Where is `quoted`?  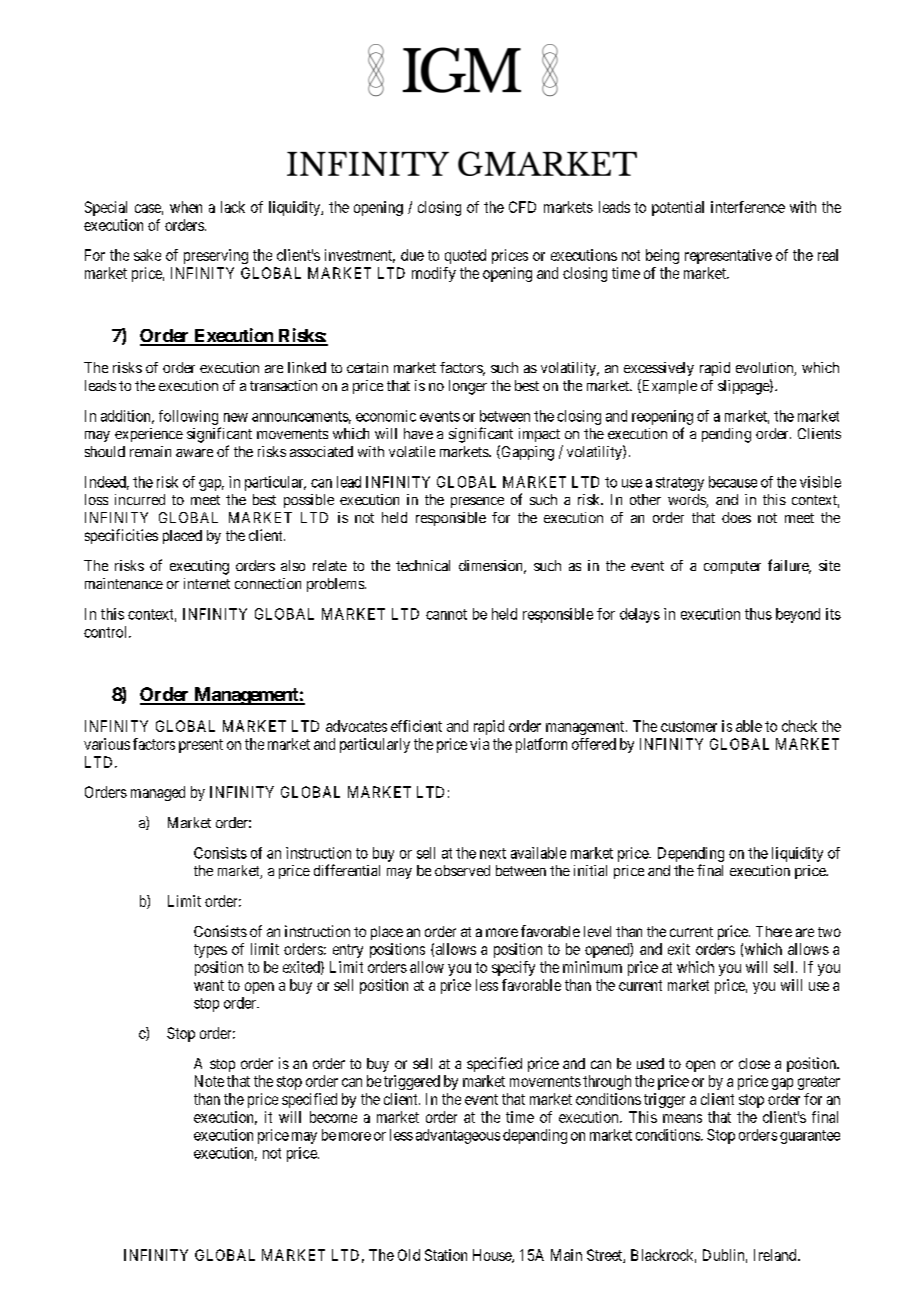 quoted is located at coordinates (465, 256).
